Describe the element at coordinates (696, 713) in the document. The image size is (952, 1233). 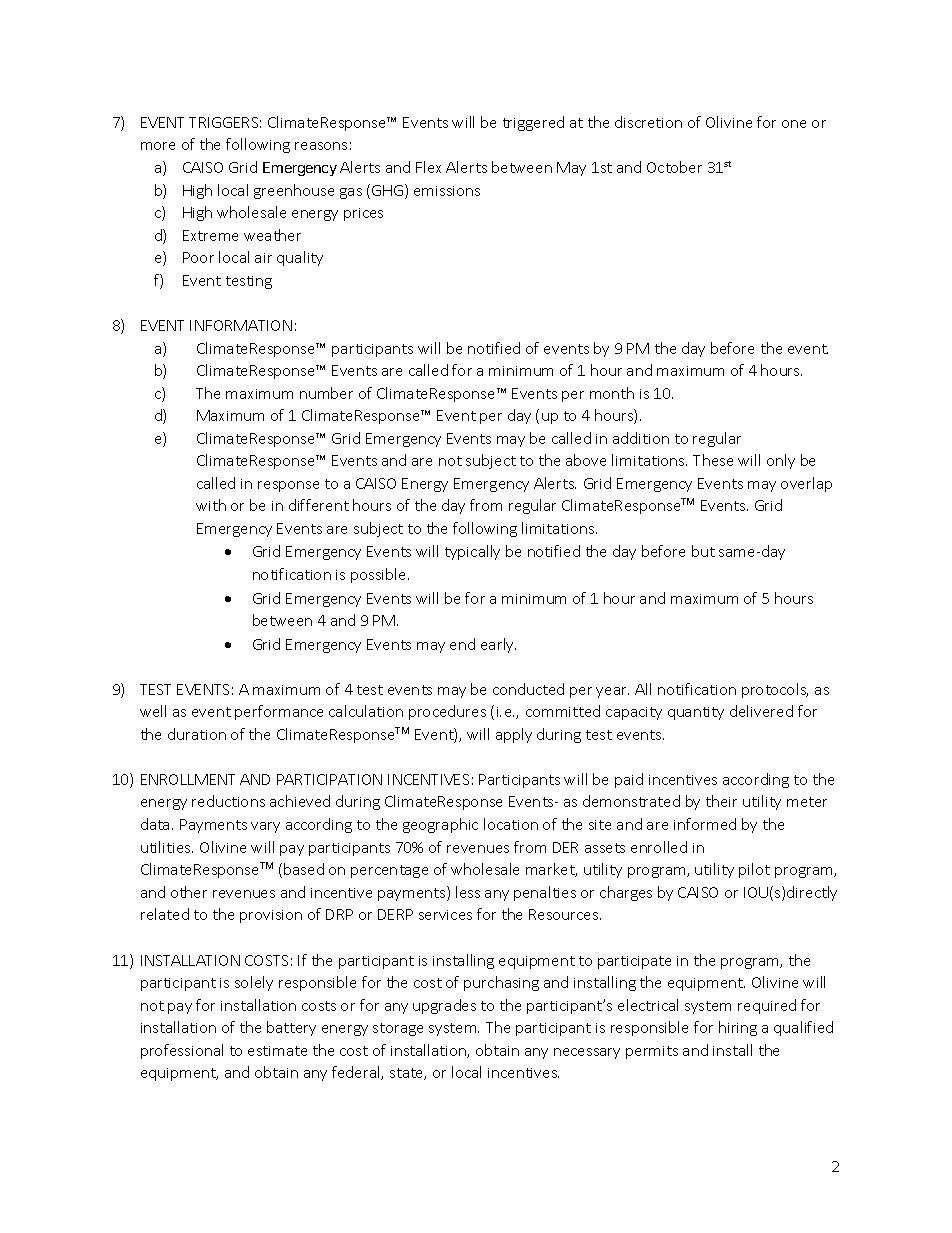
I see `quantity` at that location.
